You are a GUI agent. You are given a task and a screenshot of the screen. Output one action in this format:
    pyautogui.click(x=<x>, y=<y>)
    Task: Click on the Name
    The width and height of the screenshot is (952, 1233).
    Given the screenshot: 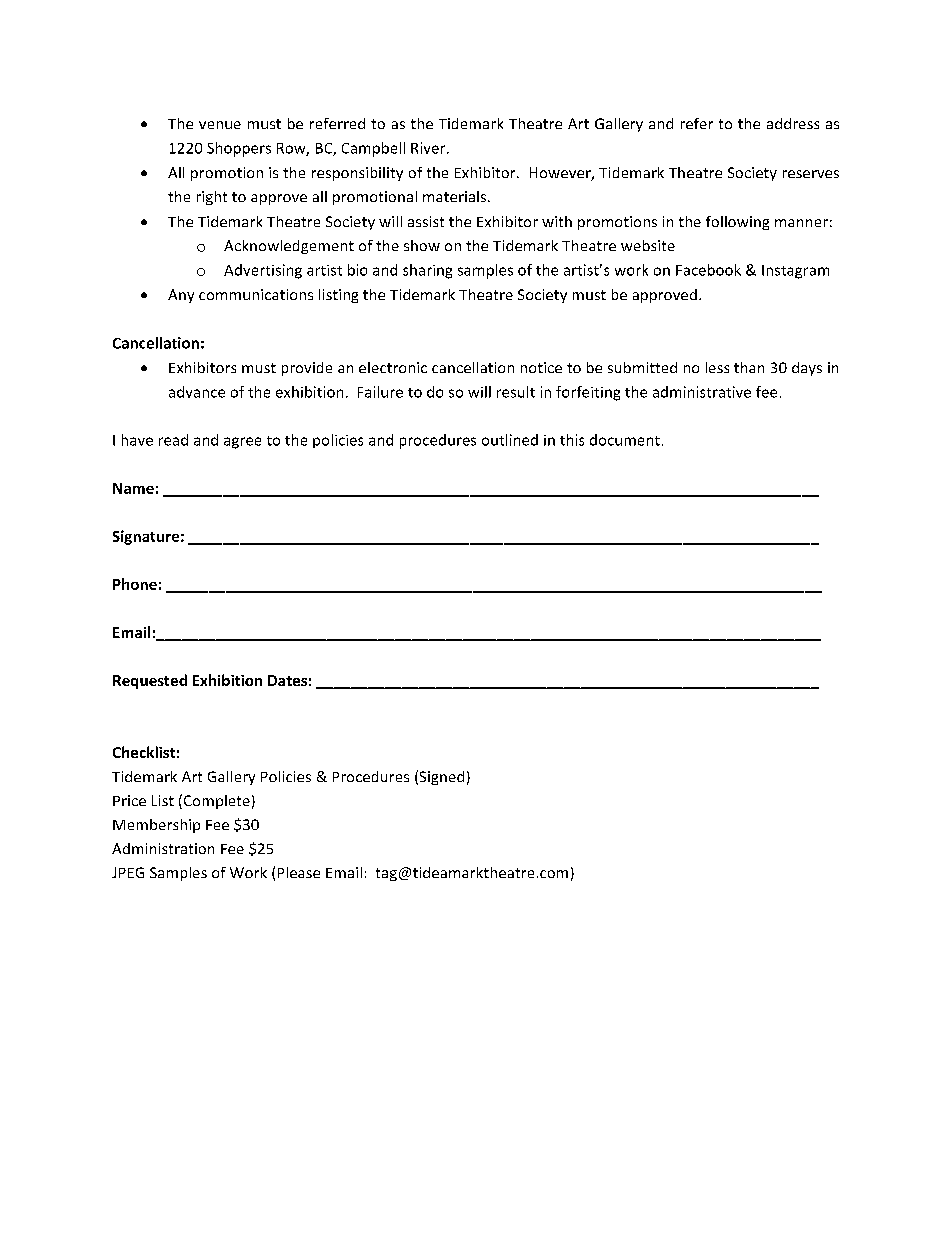 What is the action you would take?
    pyautogui.click(x=133, y=488)
